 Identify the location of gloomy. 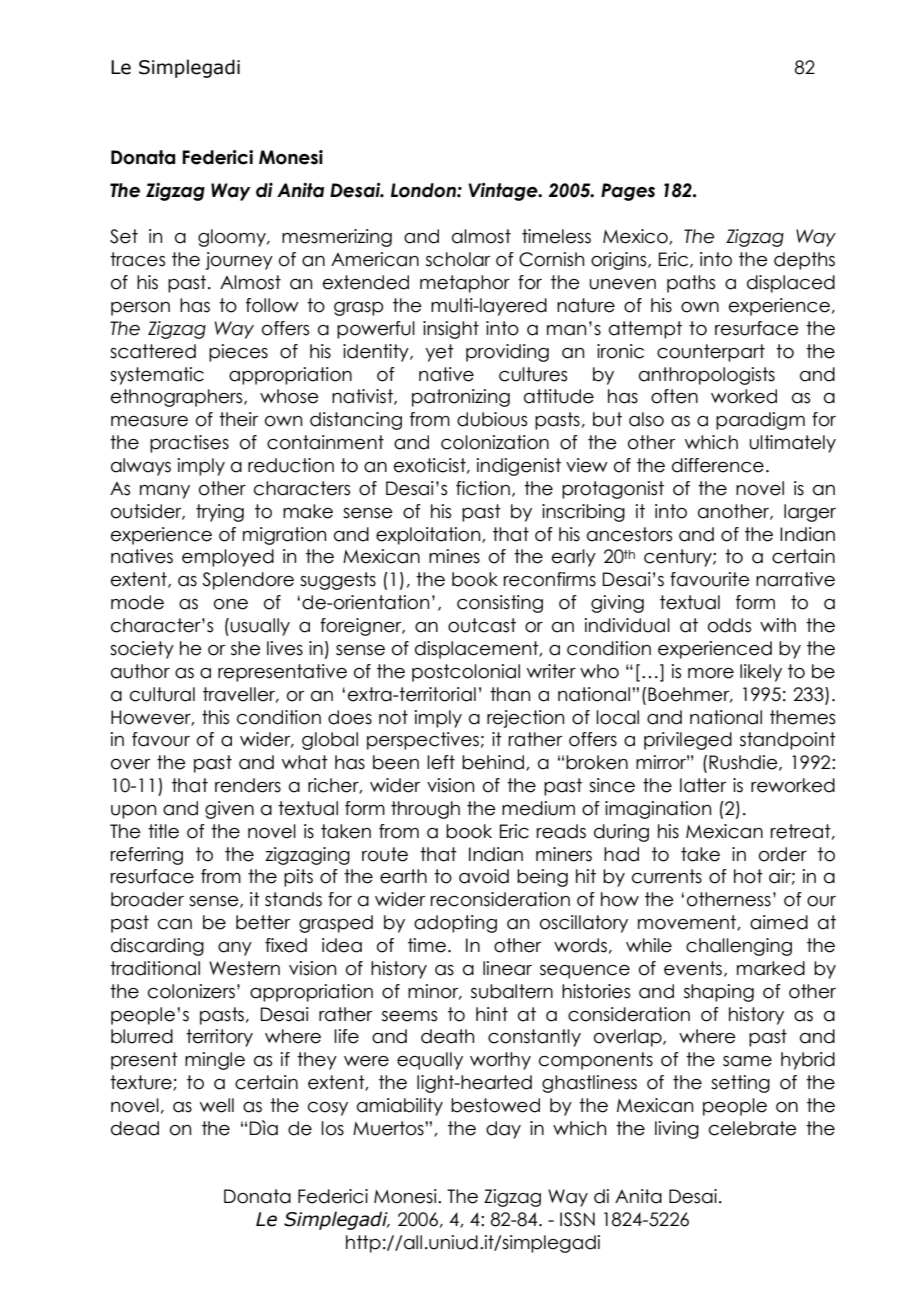
(233, 238).
